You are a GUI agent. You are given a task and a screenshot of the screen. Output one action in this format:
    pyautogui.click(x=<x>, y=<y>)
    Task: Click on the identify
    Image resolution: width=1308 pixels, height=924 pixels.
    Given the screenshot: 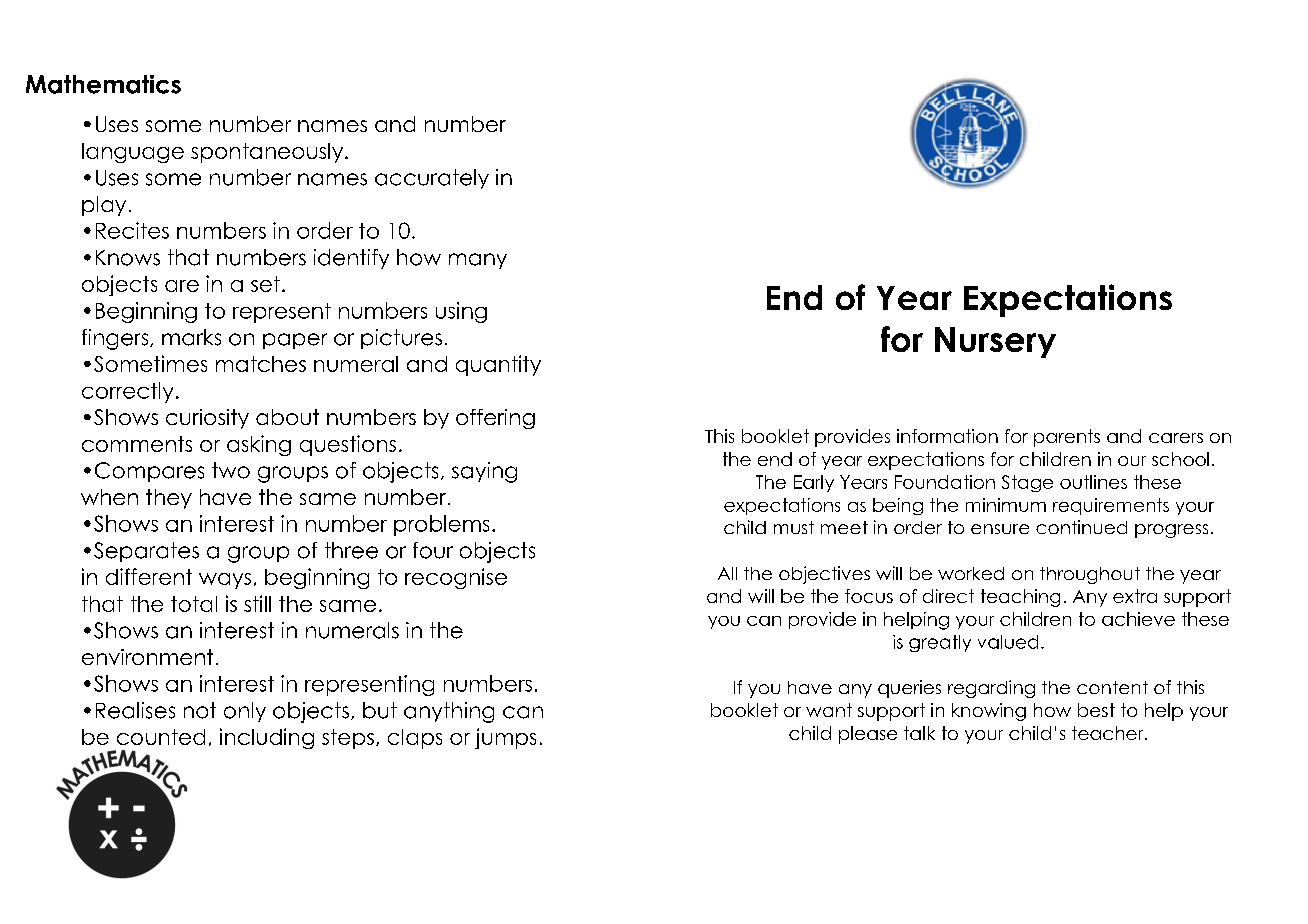 What is the action you would take?
    pyautogui.click(x=351, y=259)
